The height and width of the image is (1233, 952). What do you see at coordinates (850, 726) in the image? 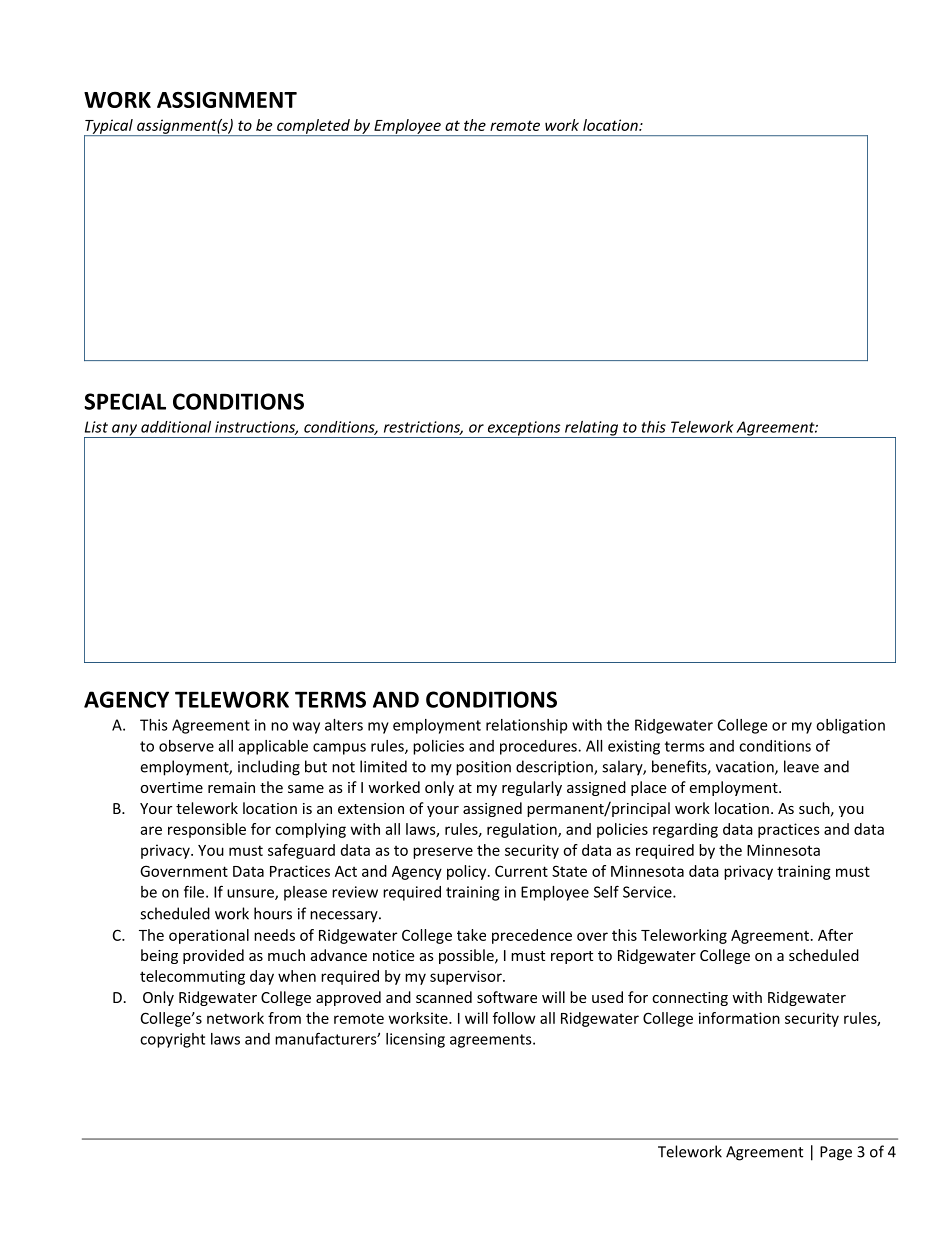
I see `obligation` at bounding box center [850, 726].
